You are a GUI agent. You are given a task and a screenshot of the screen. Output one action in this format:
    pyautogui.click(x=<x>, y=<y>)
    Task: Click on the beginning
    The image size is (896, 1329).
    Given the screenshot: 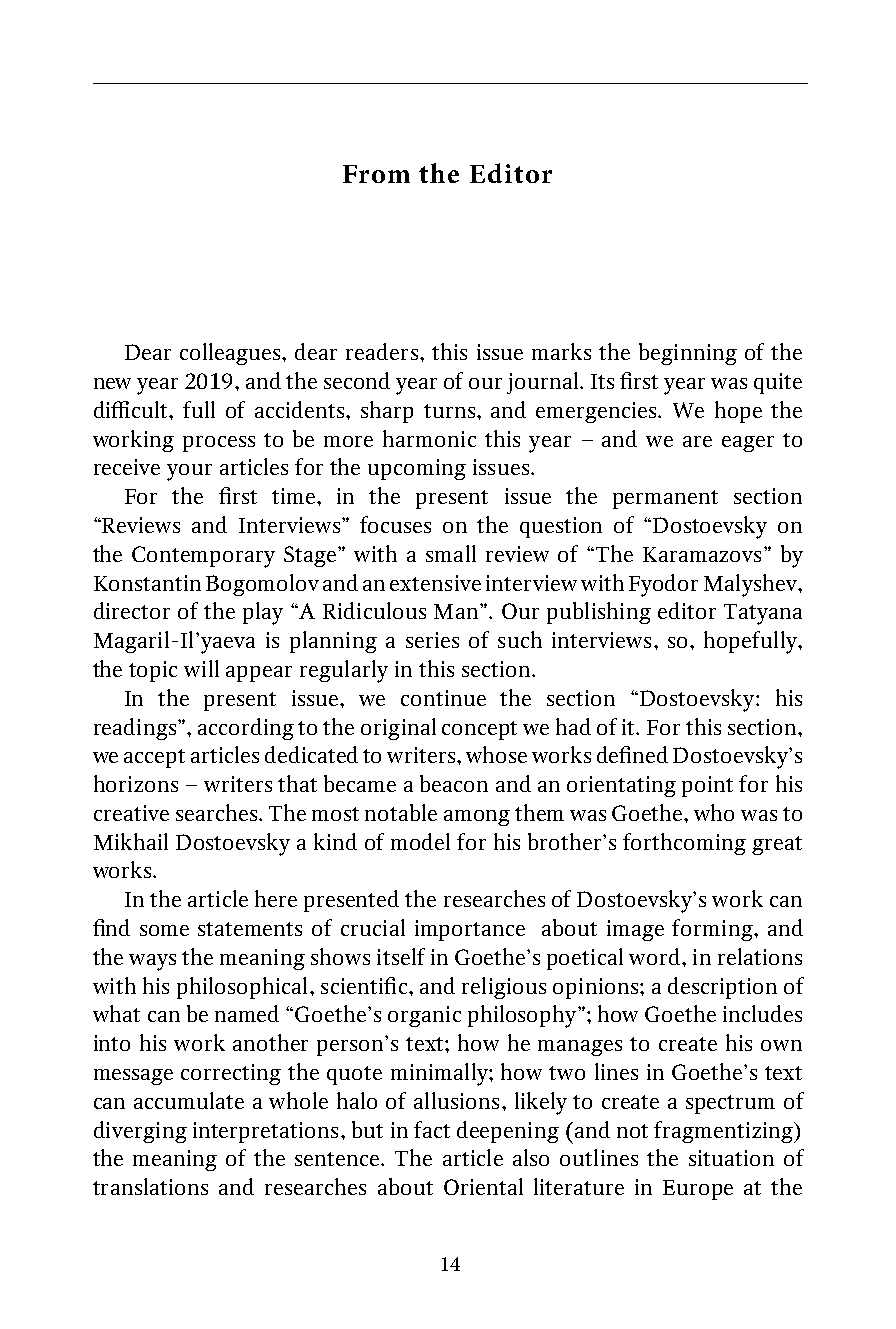 What is the action you would take?
    pyautogui.click(x=688, y=354)
